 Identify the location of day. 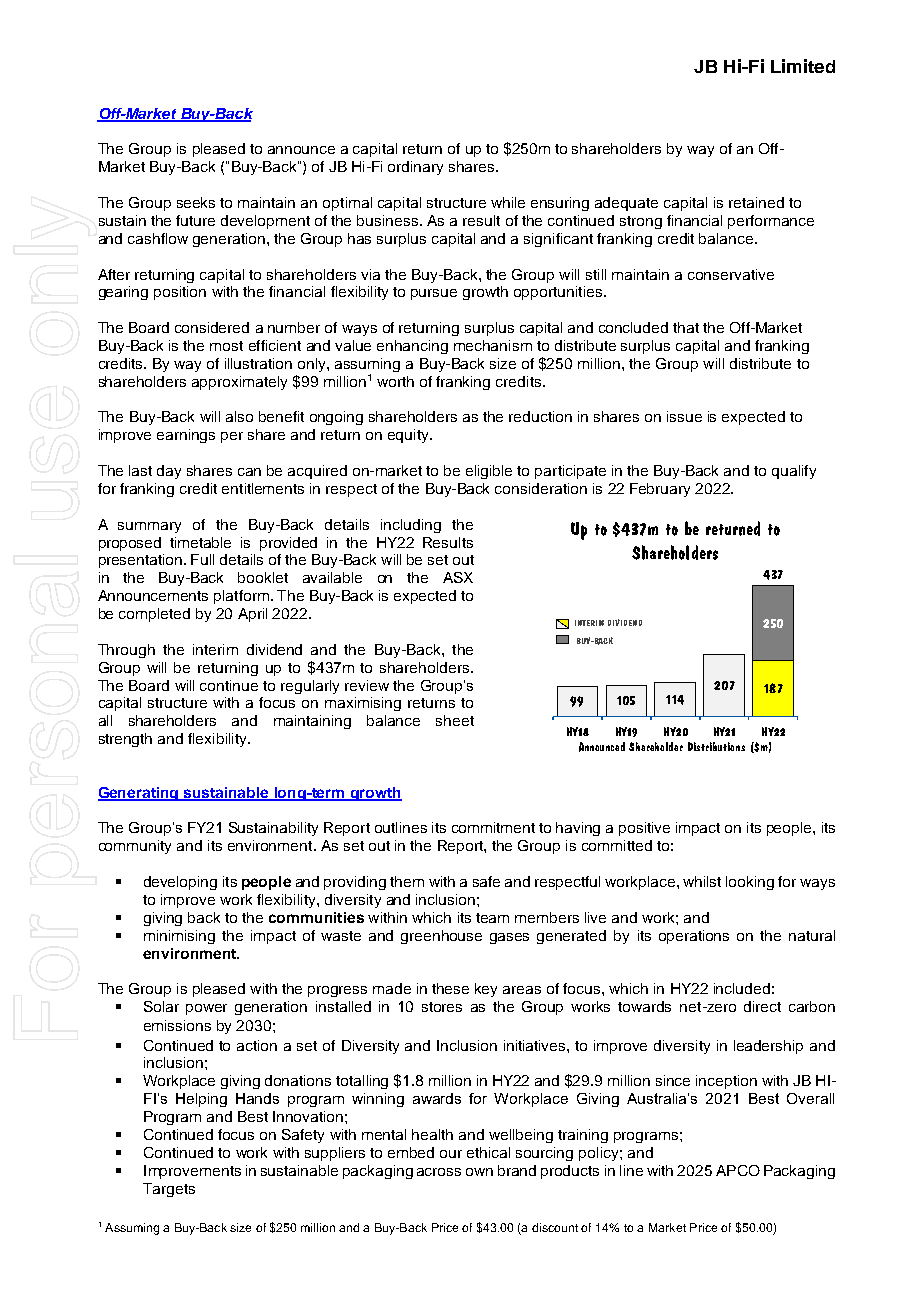
(169, 472).
